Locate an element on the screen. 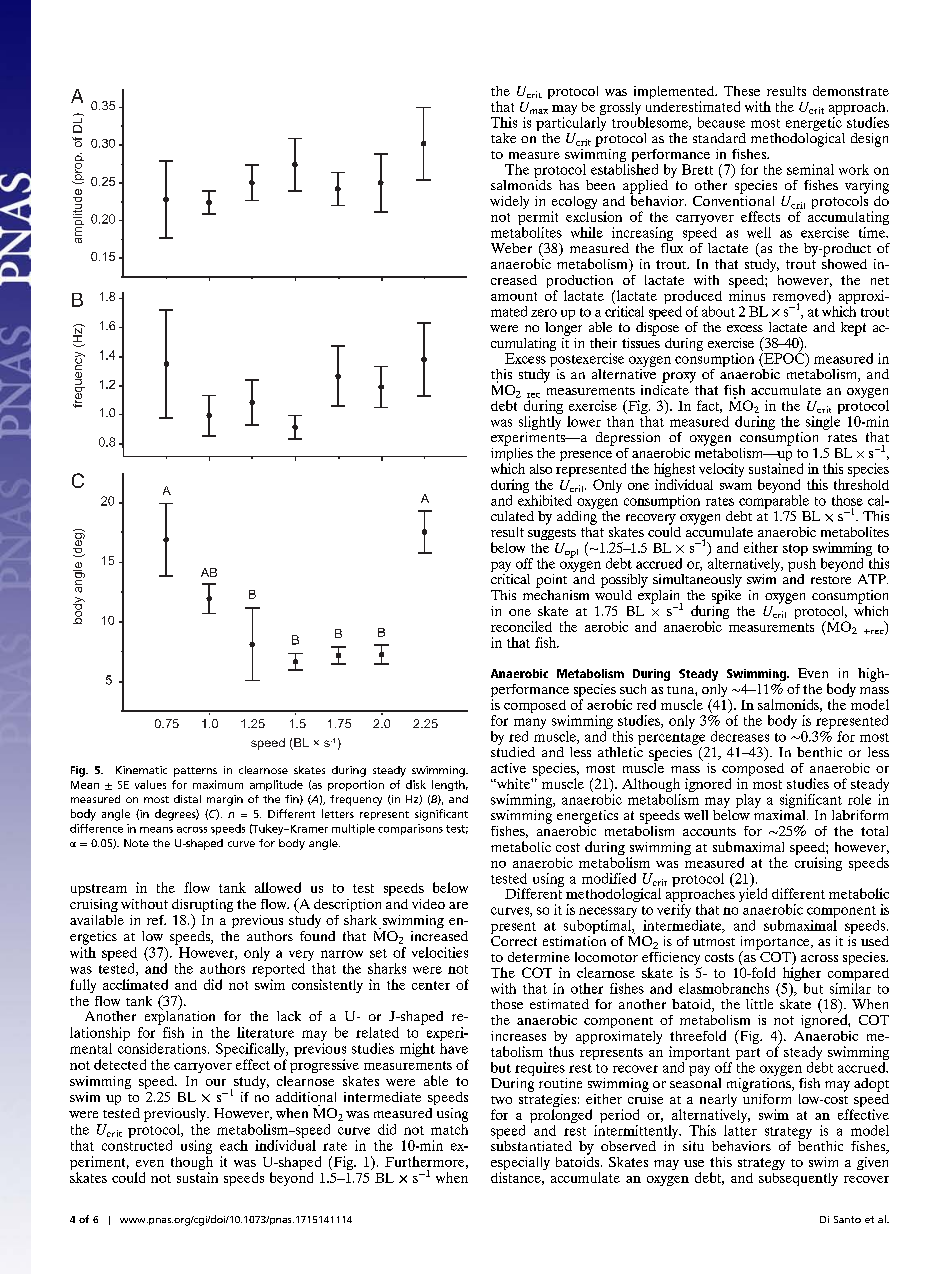 The width and height of the screenshot is (952, 1275). decreases is located at coordinates (740, 736).
